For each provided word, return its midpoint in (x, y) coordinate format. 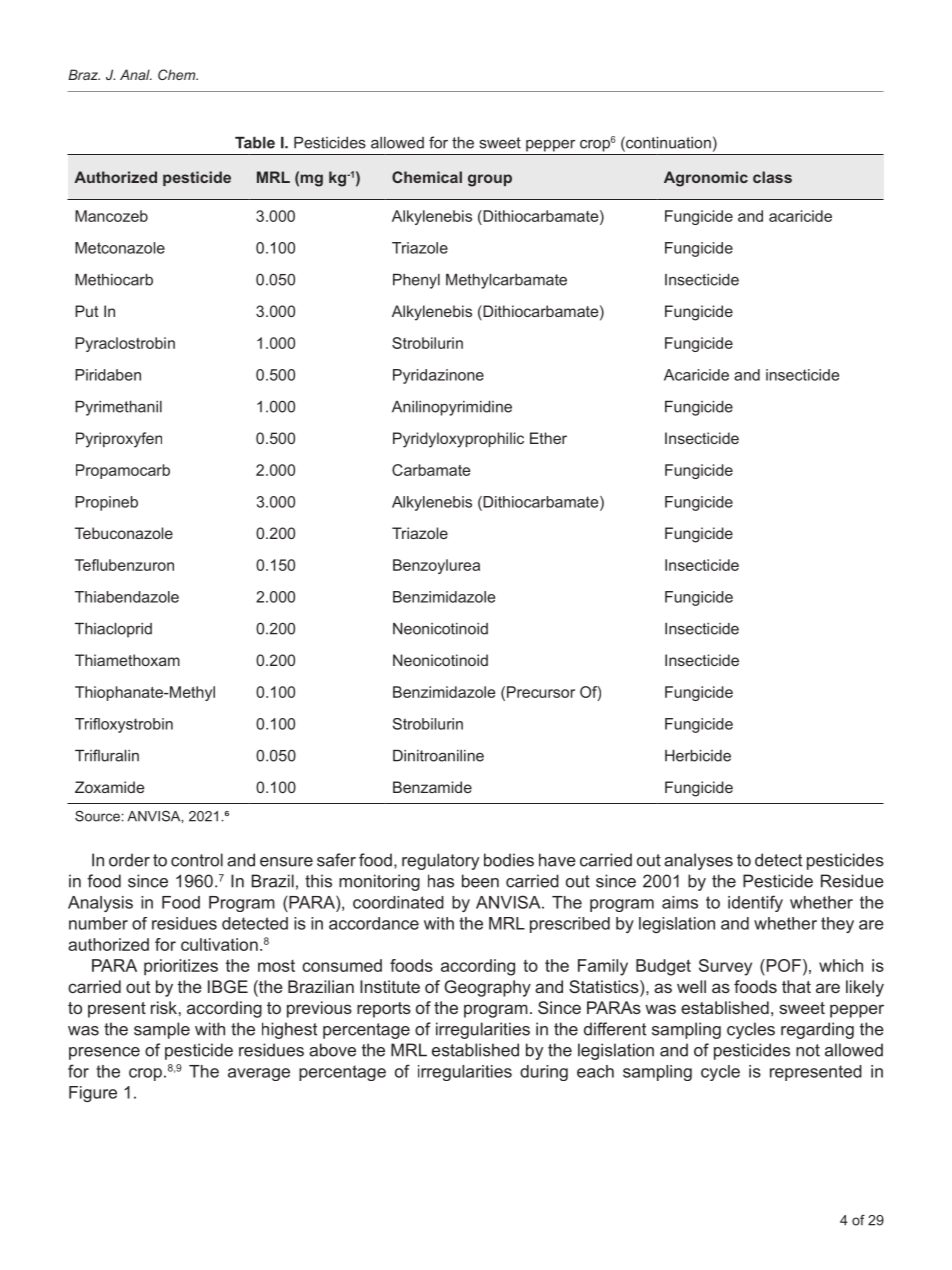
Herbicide (698, 756)
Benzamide (432, 787)
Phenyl (416, 281)
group (490, 180)
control (197, 860)
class (772, 177)
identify (755, 903)
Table (255, 143)
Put (87, 311)
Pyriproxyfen (119, 440)
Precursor (541, 692)
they (837, 925)
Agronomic (706, 179)
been (480, 881)
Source (97, 816)
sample (162, 1030)
